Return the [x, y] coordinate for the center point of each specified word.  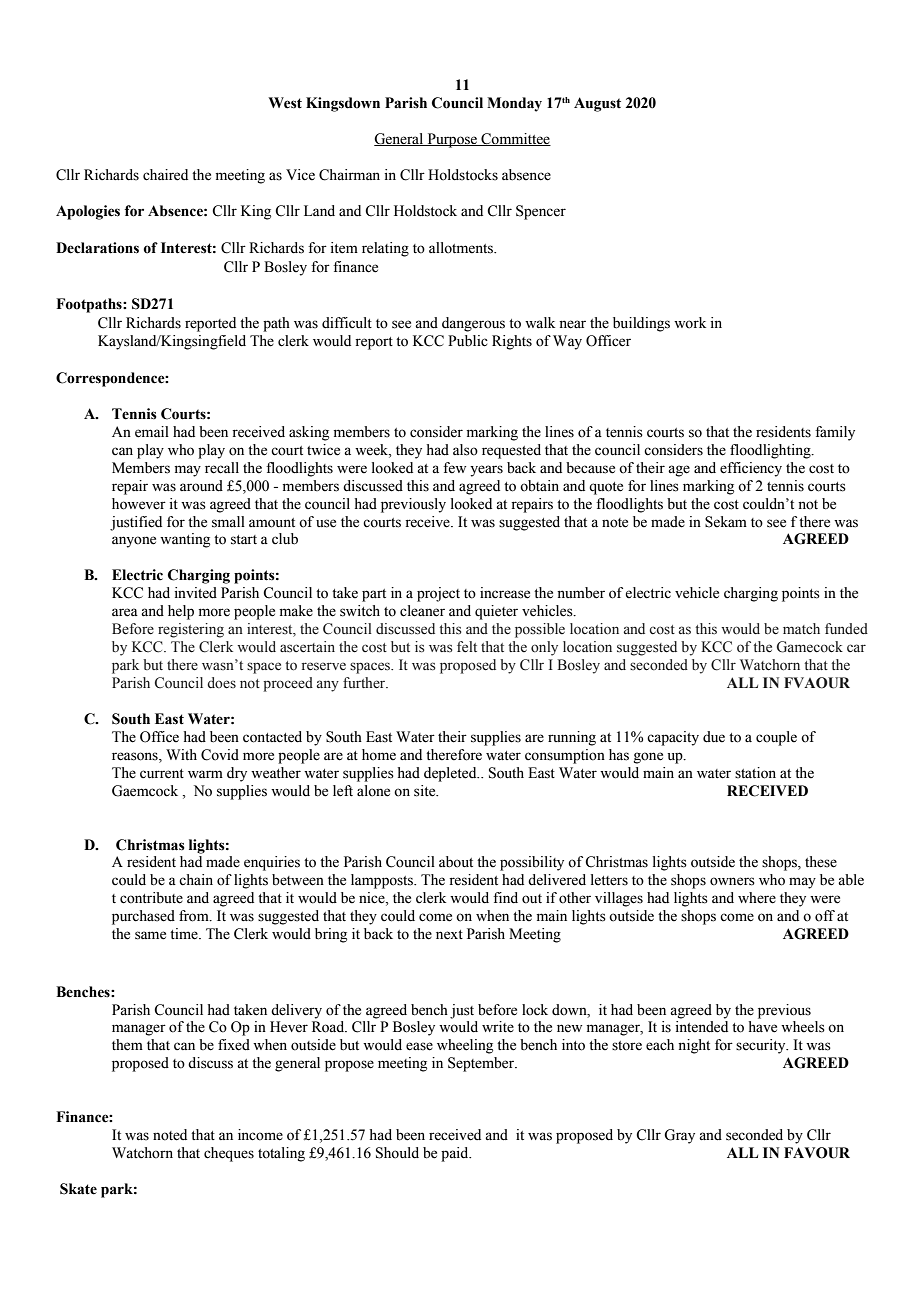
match [801, 629]
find [505, 898]
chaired [165, 175]
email [152, 432]
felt [467, 647]
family [835, 433]
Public [468, 341]
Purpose [452, 140]
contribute [151, 898]
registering [191, 630]
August [597, 104]
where [757, 898]
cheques [229, 1154]
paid [456, 1154]
